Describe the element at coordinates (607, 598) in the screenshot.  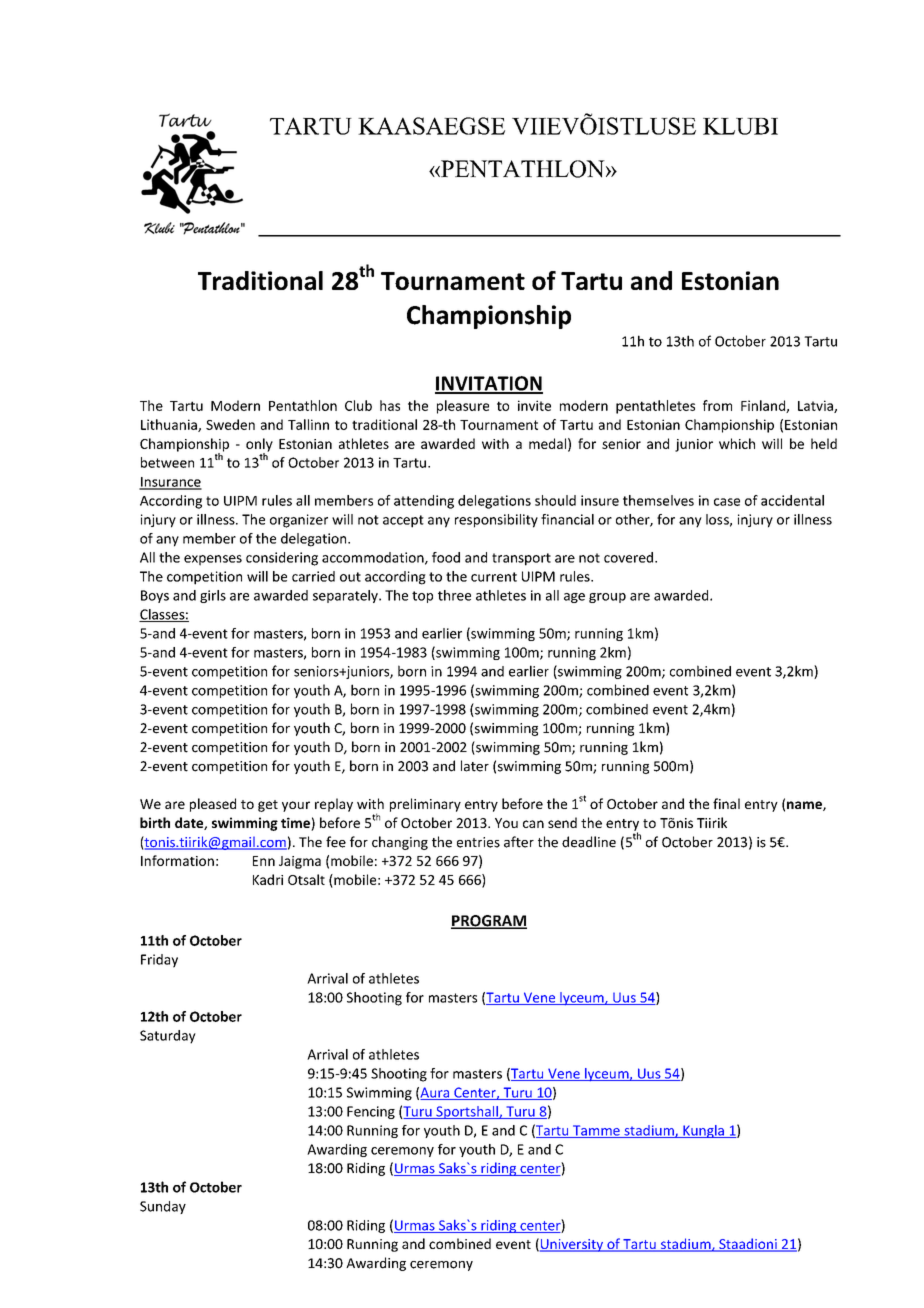
I see `group` at that location.
